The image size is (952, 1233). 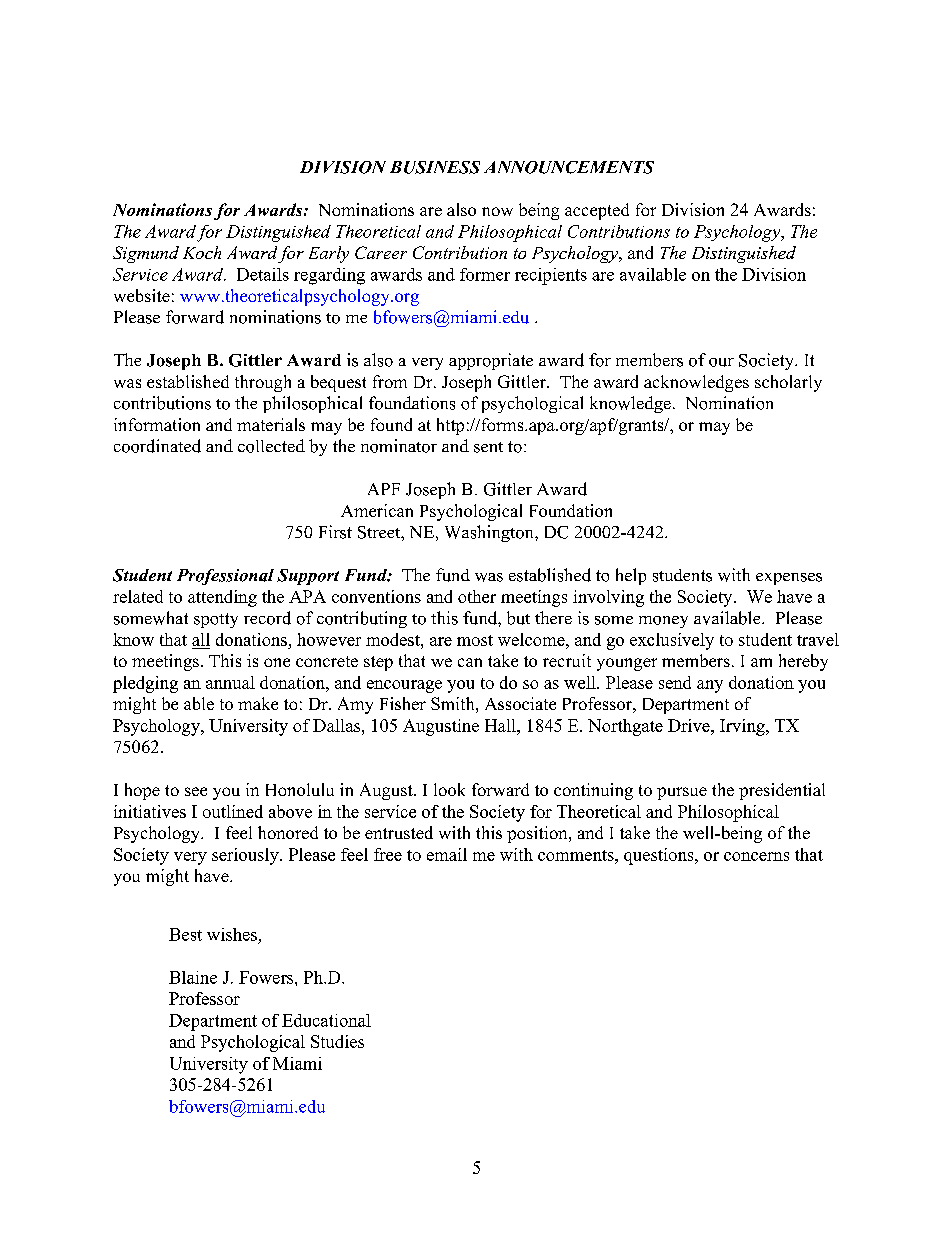 I want to click on Studies, so click(x=337, y=1041).
